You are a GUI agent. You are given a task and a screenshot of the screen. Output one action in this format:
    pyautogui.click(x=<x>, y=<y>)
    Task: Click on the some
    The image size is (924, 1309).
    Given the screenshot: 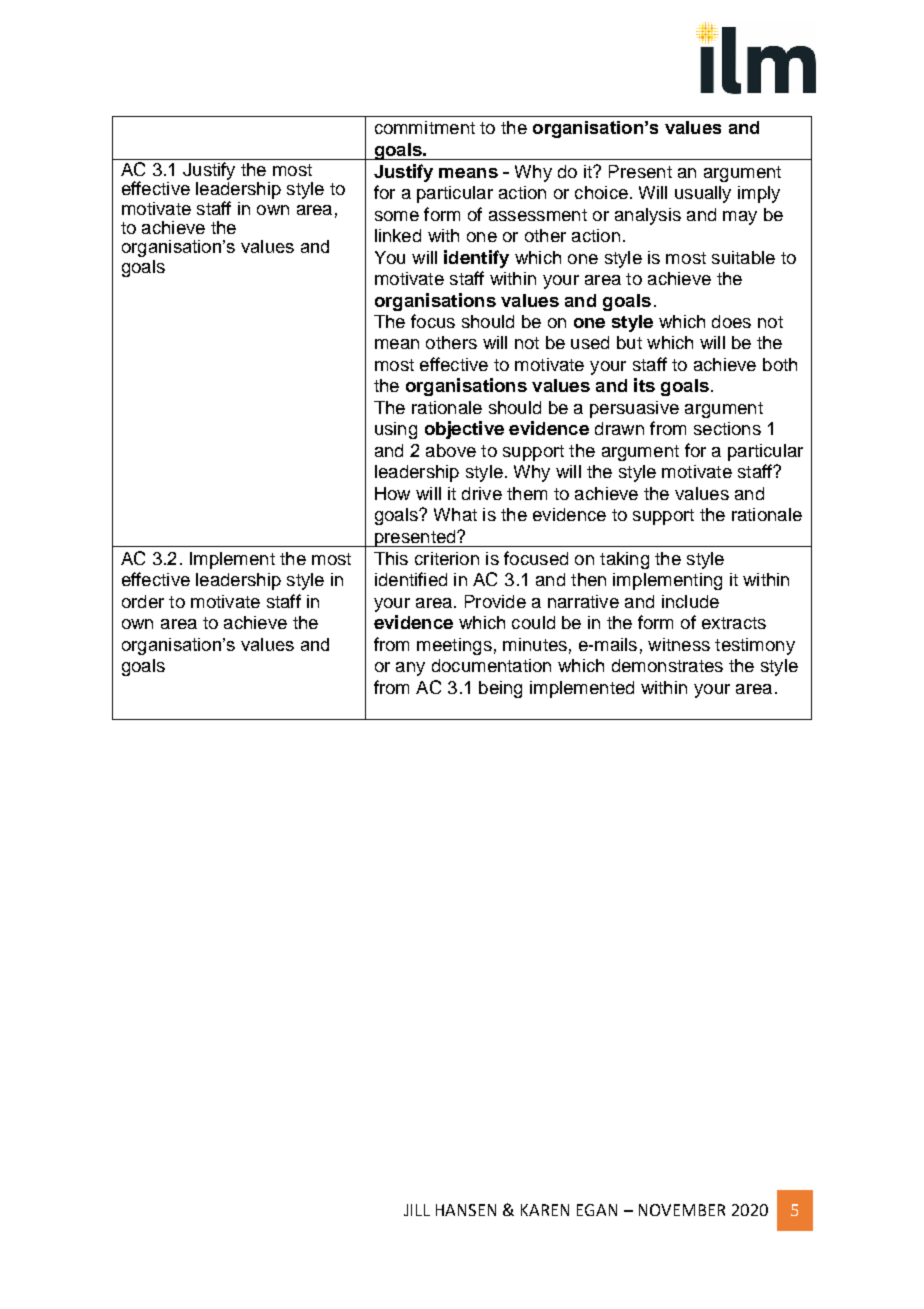 What is the action you would take?
    pyautogui.click(x=397, y=216)
